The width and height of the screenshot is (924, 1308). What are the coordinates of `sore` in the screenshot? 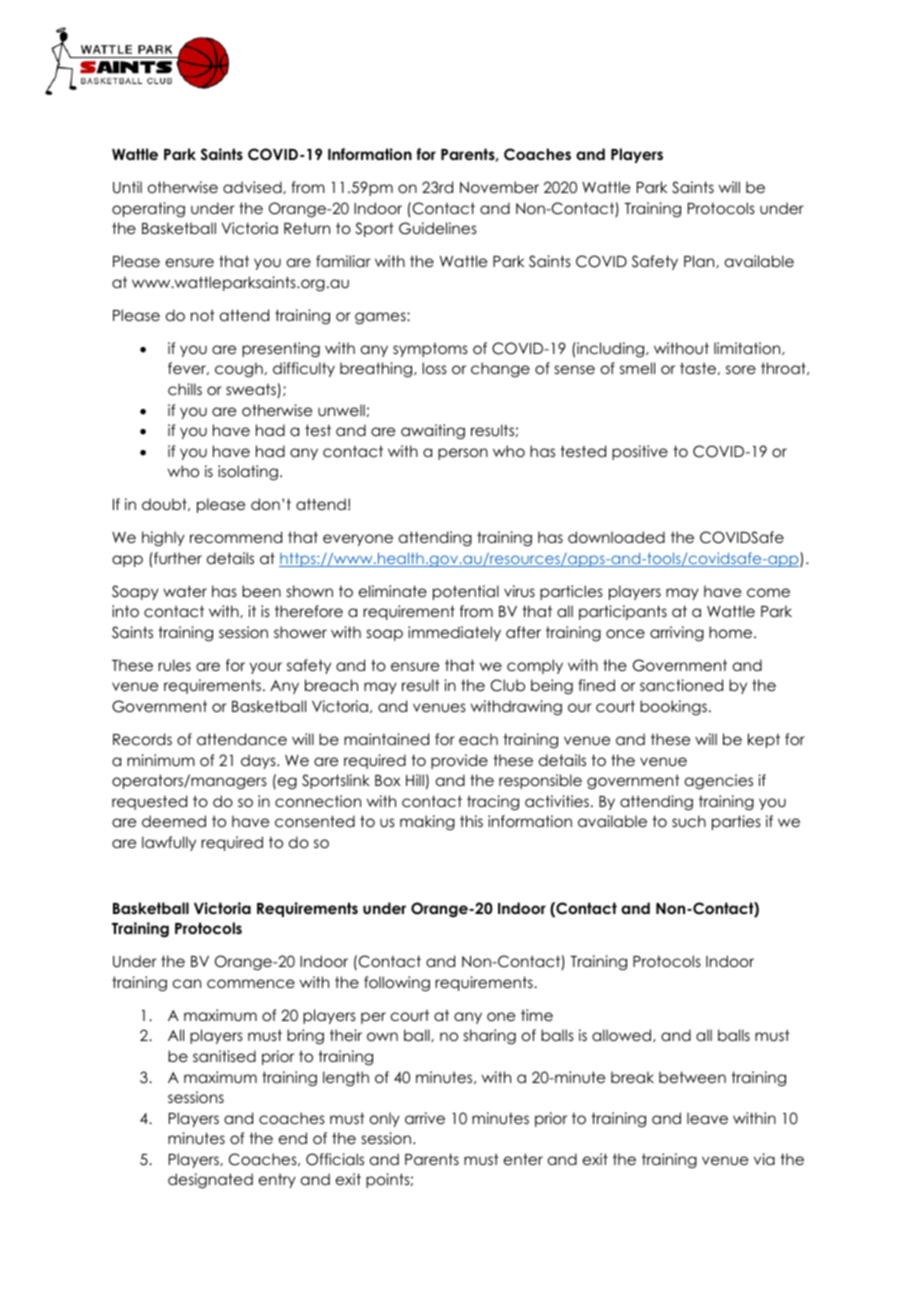 It's located at (741, 369).
